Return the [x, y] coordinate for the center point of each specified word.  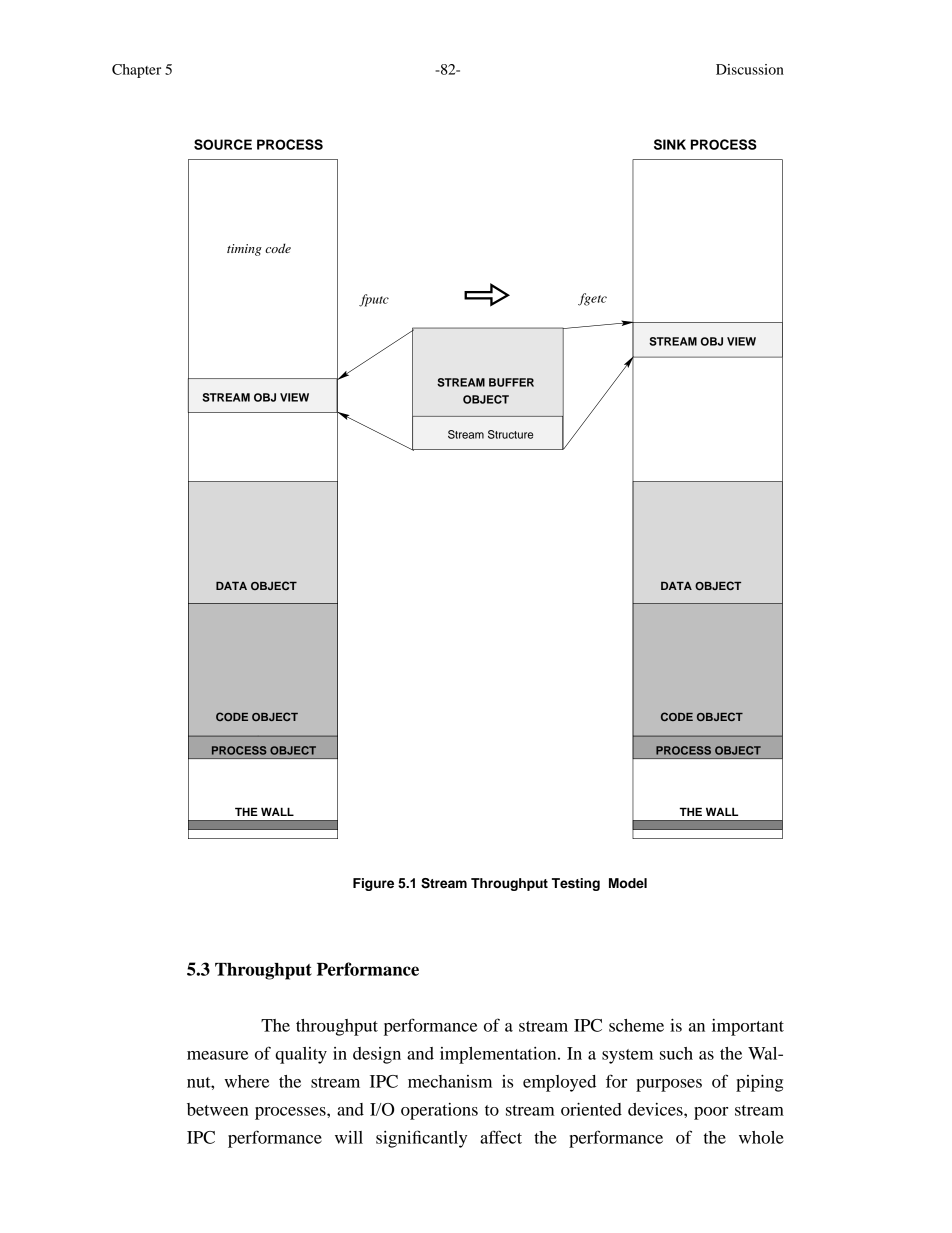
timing [244, 250]
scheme [636, 1025]
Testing [576, 884]
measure [217, 1055]
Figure [373, 884]
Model [628, 883]
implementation [499, 1055]
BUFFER [511, 382]
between [218, 1109]
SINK [670, 144]
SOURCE [223, 144]
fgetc [592, 299]
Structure [510, 434]
